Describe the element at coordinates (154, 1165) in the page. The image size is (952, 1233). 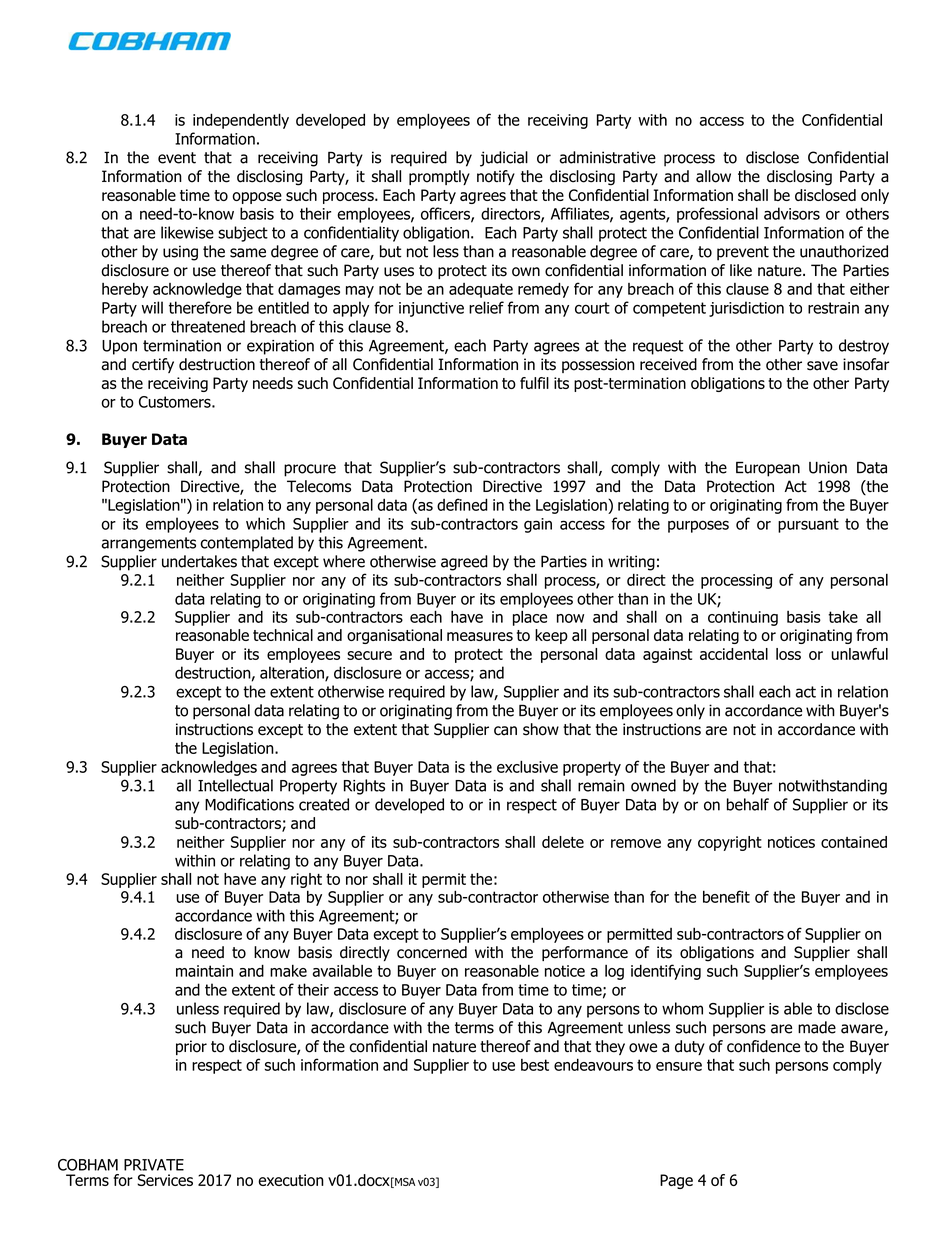
I see `PRIVATE` at that location.
